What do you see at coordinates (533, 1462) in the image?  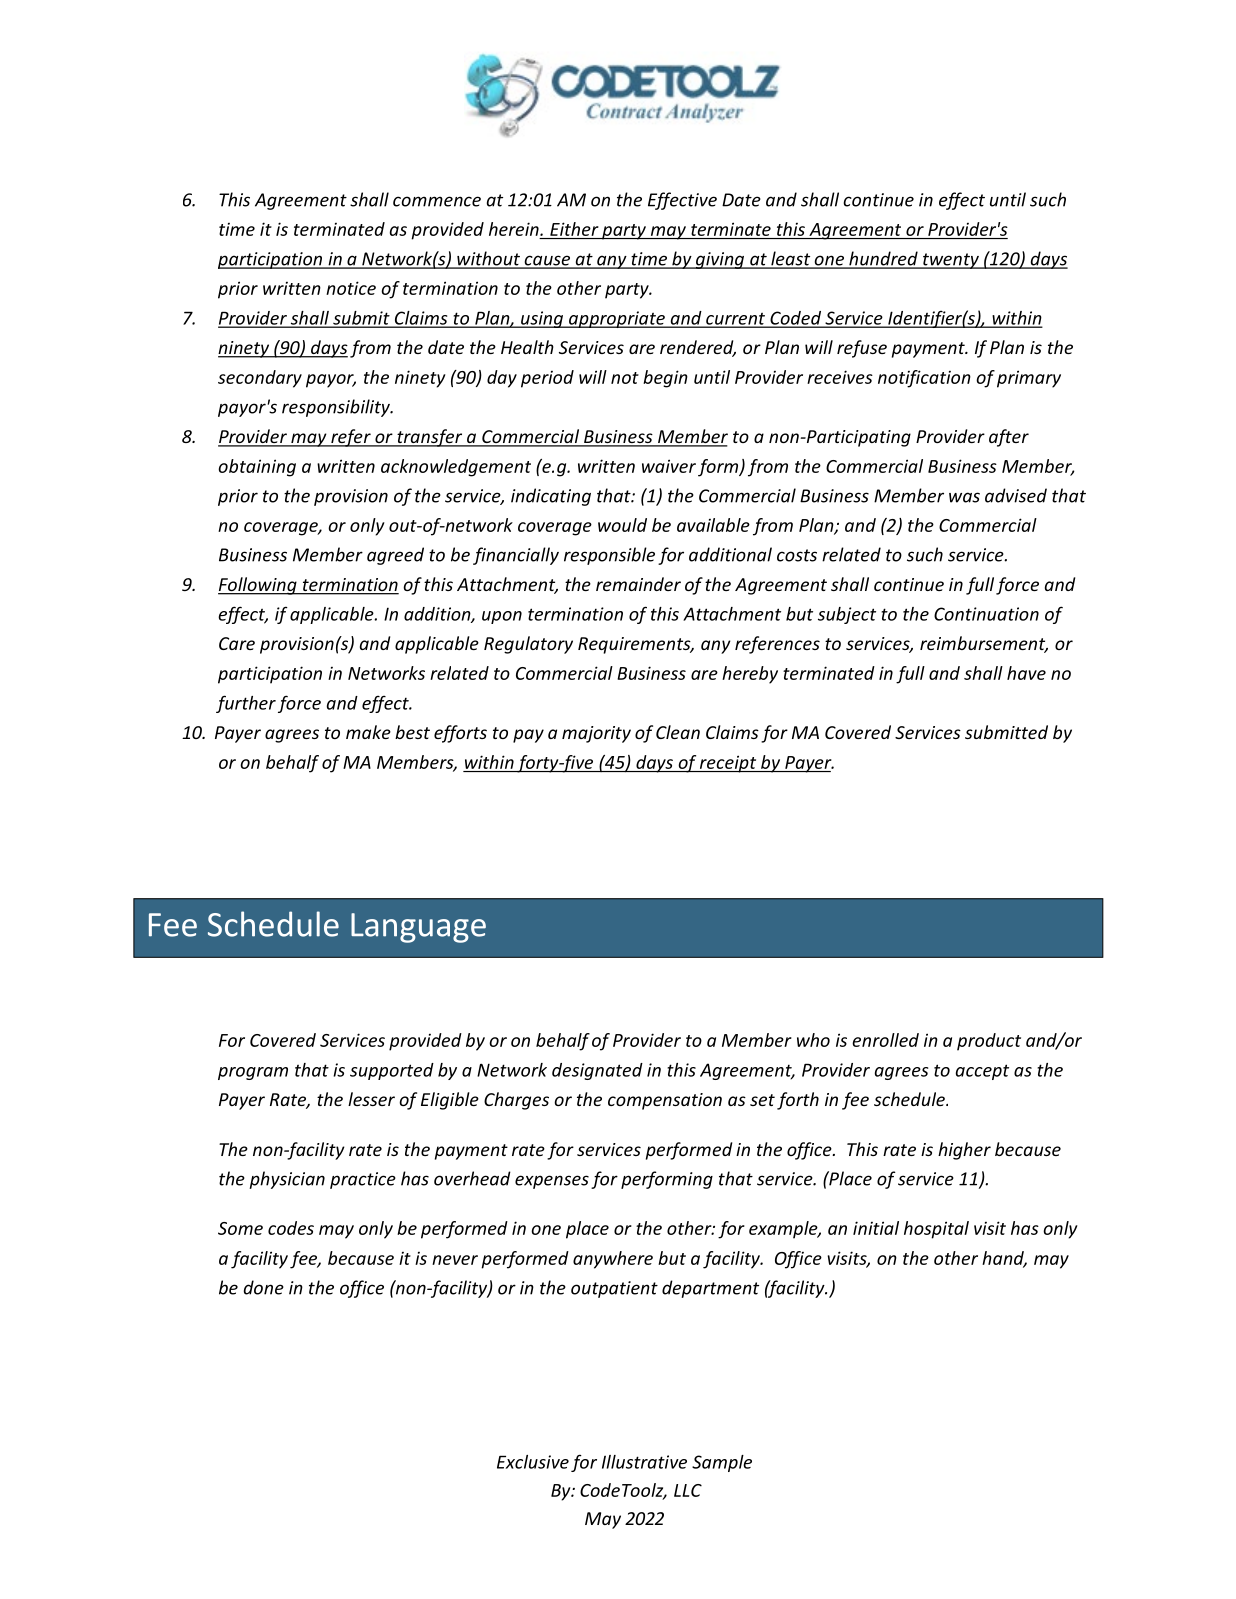 I see `Exclusive` at bounding box center [533, 1462].
